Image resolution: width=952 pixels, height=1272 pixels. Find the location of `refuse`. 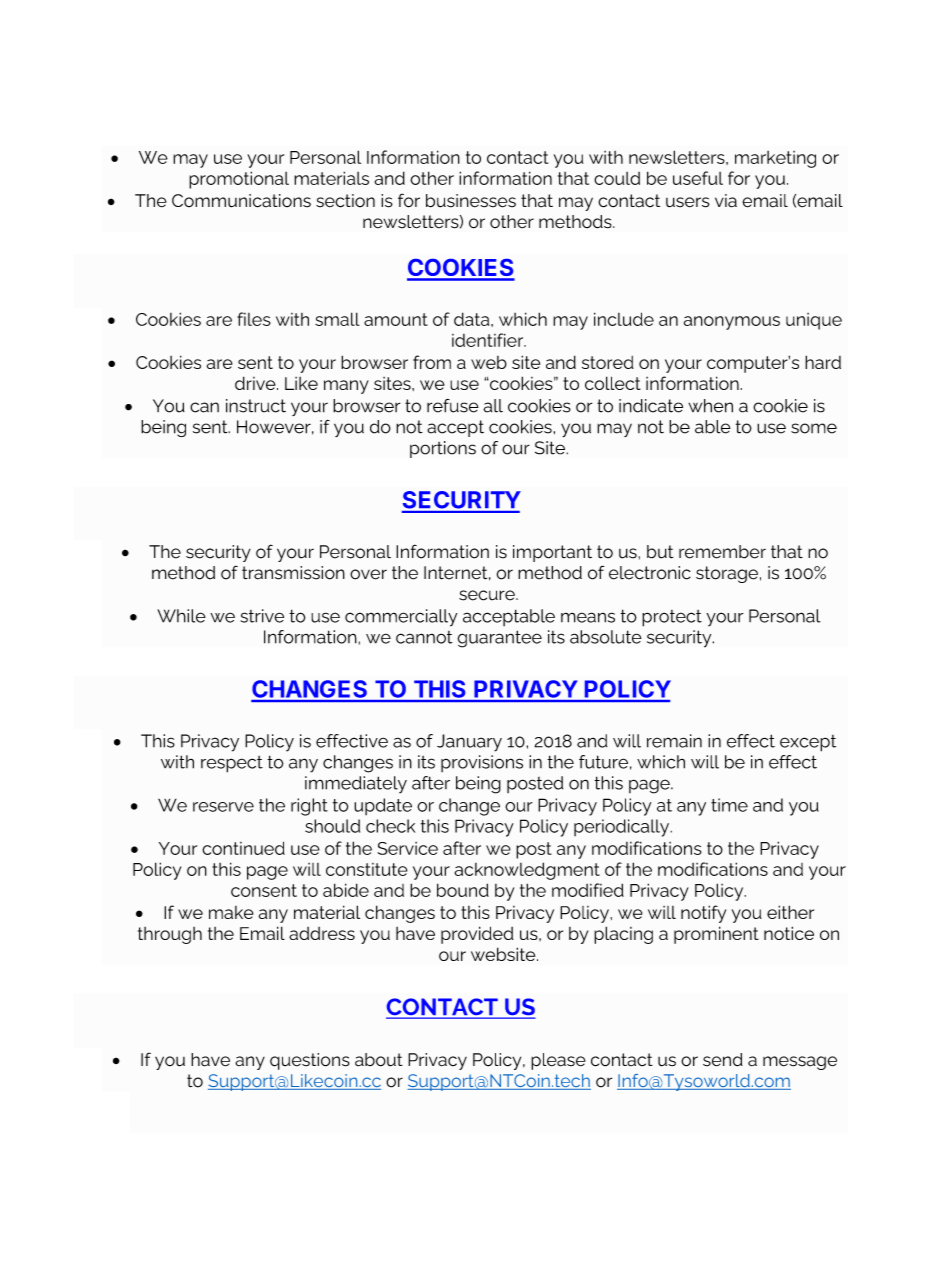

refuse is located at coordinates (453, 406).
